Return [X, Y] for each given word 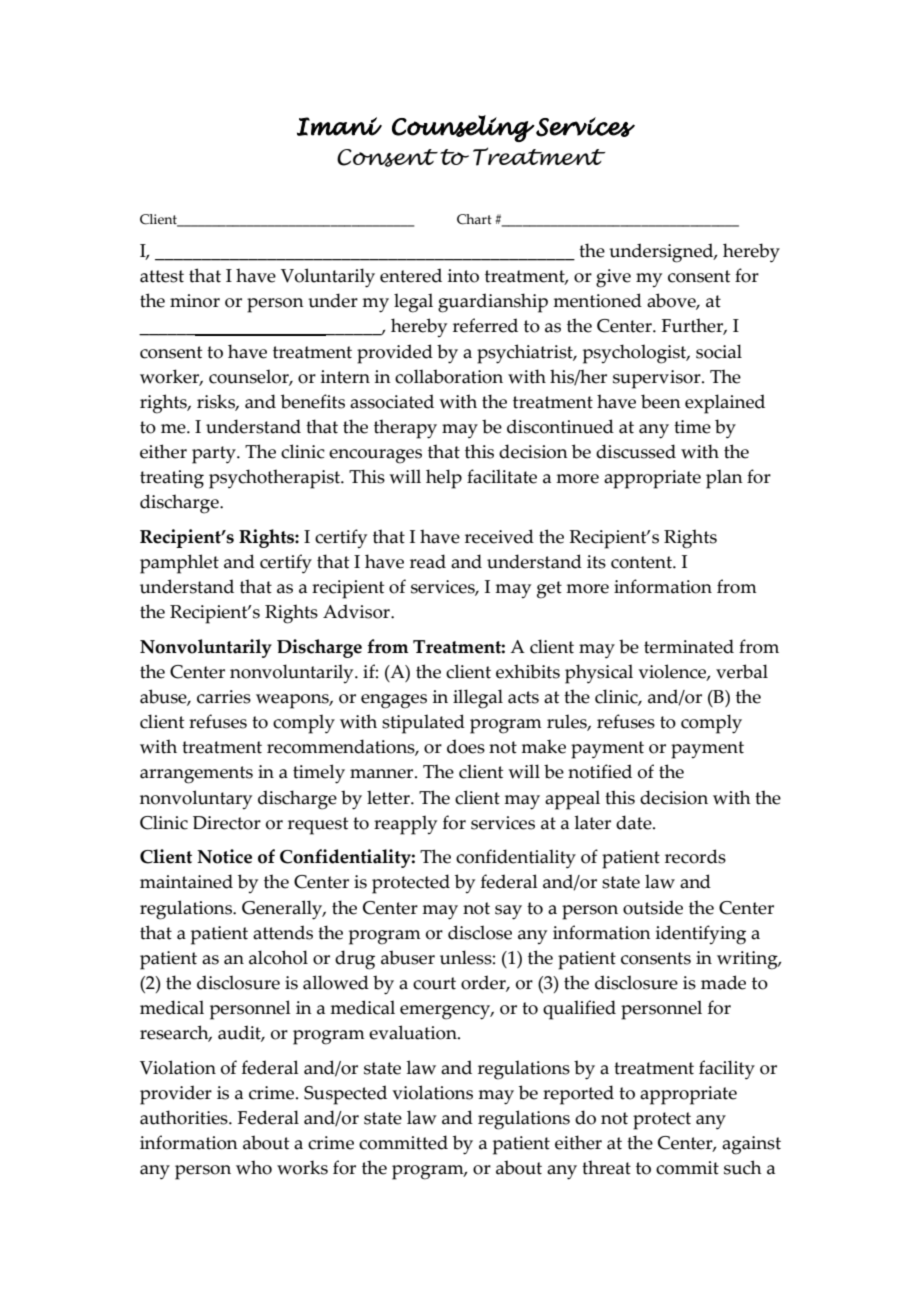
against [751, 1145]
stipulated [423, 724]
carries [224, 697]
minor [195, 301]
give [613, 278]
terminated [689, 646]
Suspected [345, 1095]
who [254, 1167]
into [463, 276]
